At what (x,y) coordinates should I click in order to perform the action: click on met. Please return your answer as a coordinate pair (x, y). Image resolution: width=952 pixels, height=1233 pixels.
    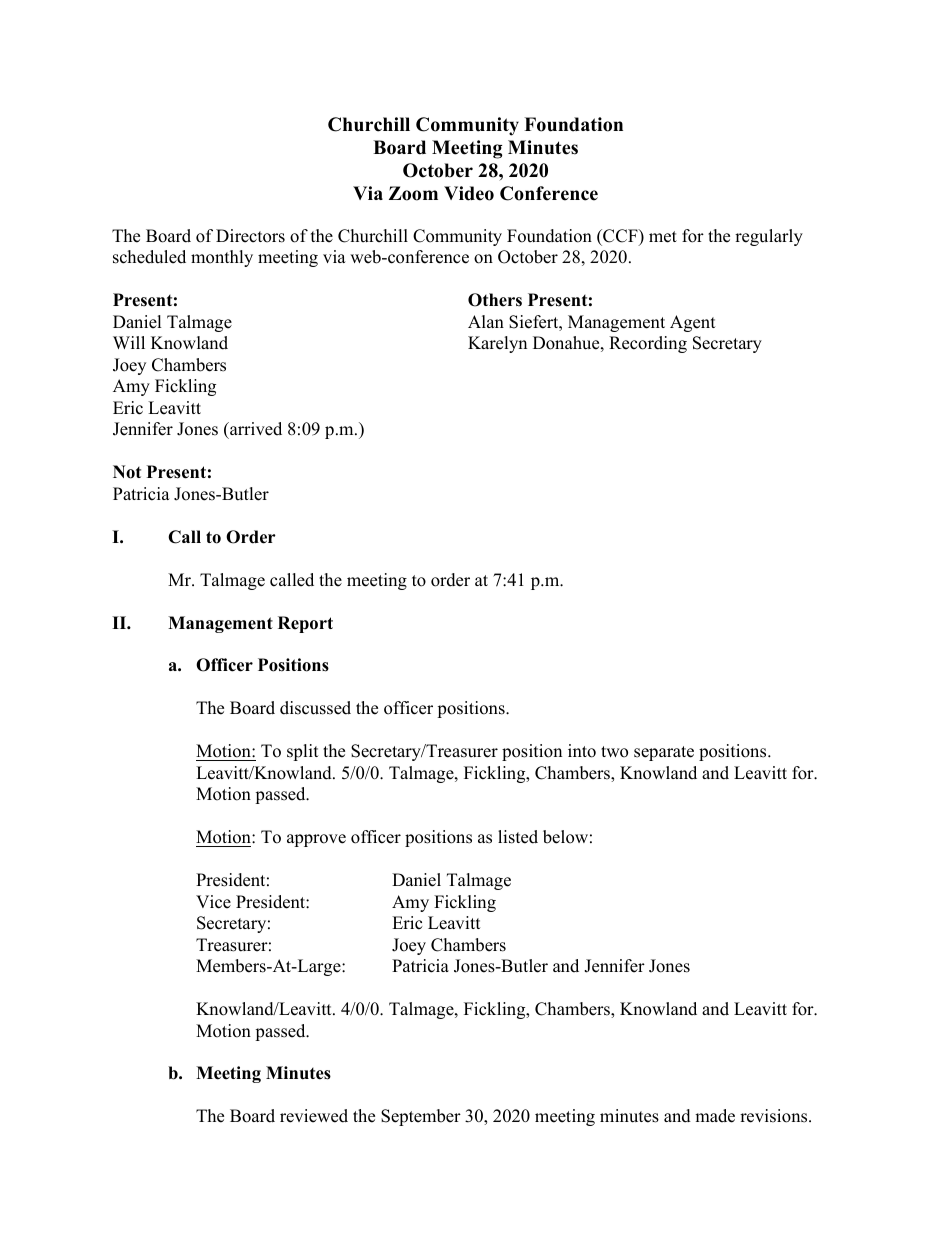
    Looking at the image, I should click on (663, 237).
